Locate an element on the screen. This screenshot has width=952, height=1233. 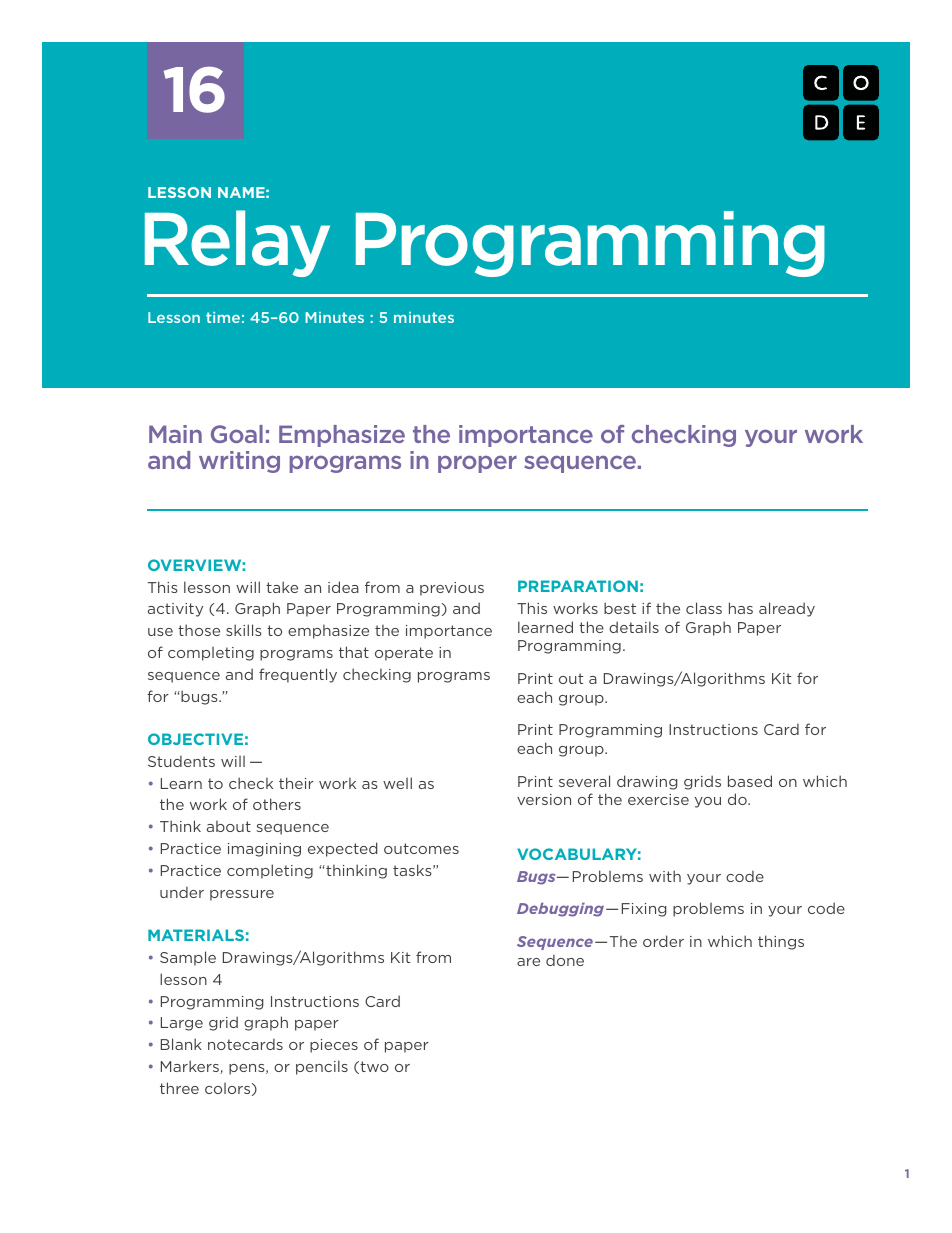
pressure is located at coordinates (242, 895).
